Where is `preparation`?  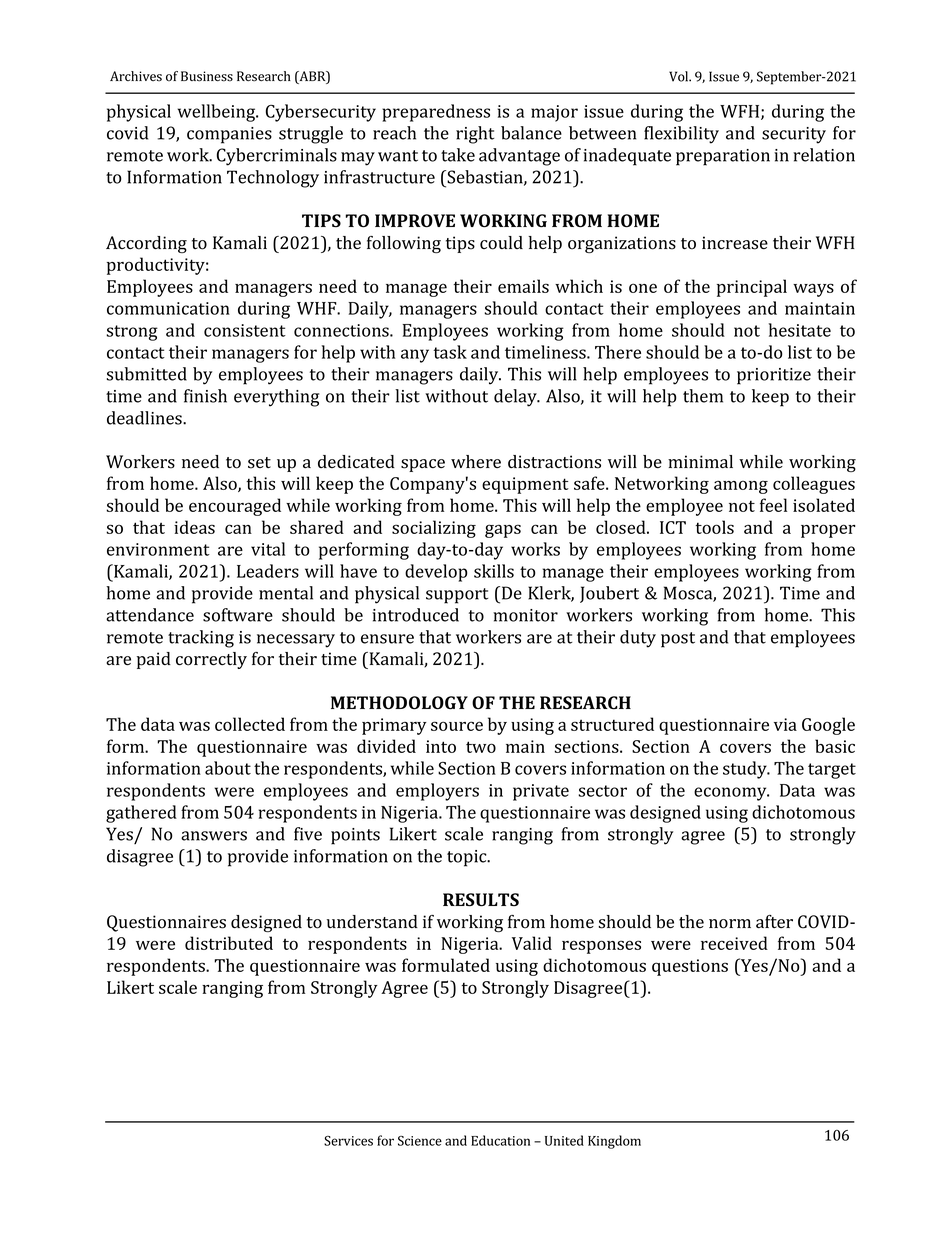 preparation is located at coordinates (723, 157).
